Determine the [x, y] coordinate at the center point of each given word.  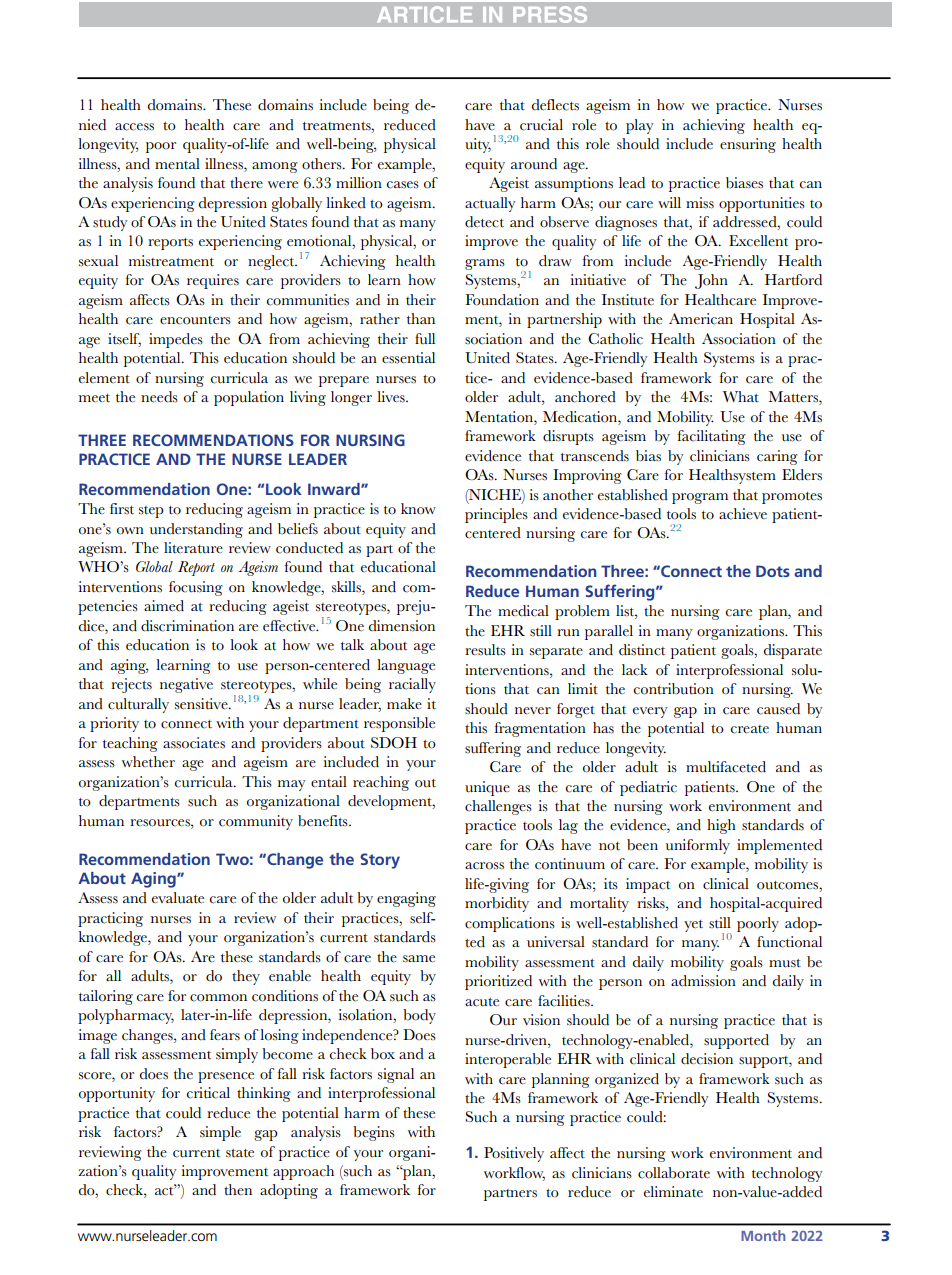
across [484, 866]
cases [403, 185]
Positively [514, 1154]
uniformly [698, 846]
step [151, 512]
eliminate [673, 1192]
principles [496, 515]
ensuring [748, 145]
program [700, 498]
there [246, 182]
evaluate [178, 898]
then [238, 1189]
